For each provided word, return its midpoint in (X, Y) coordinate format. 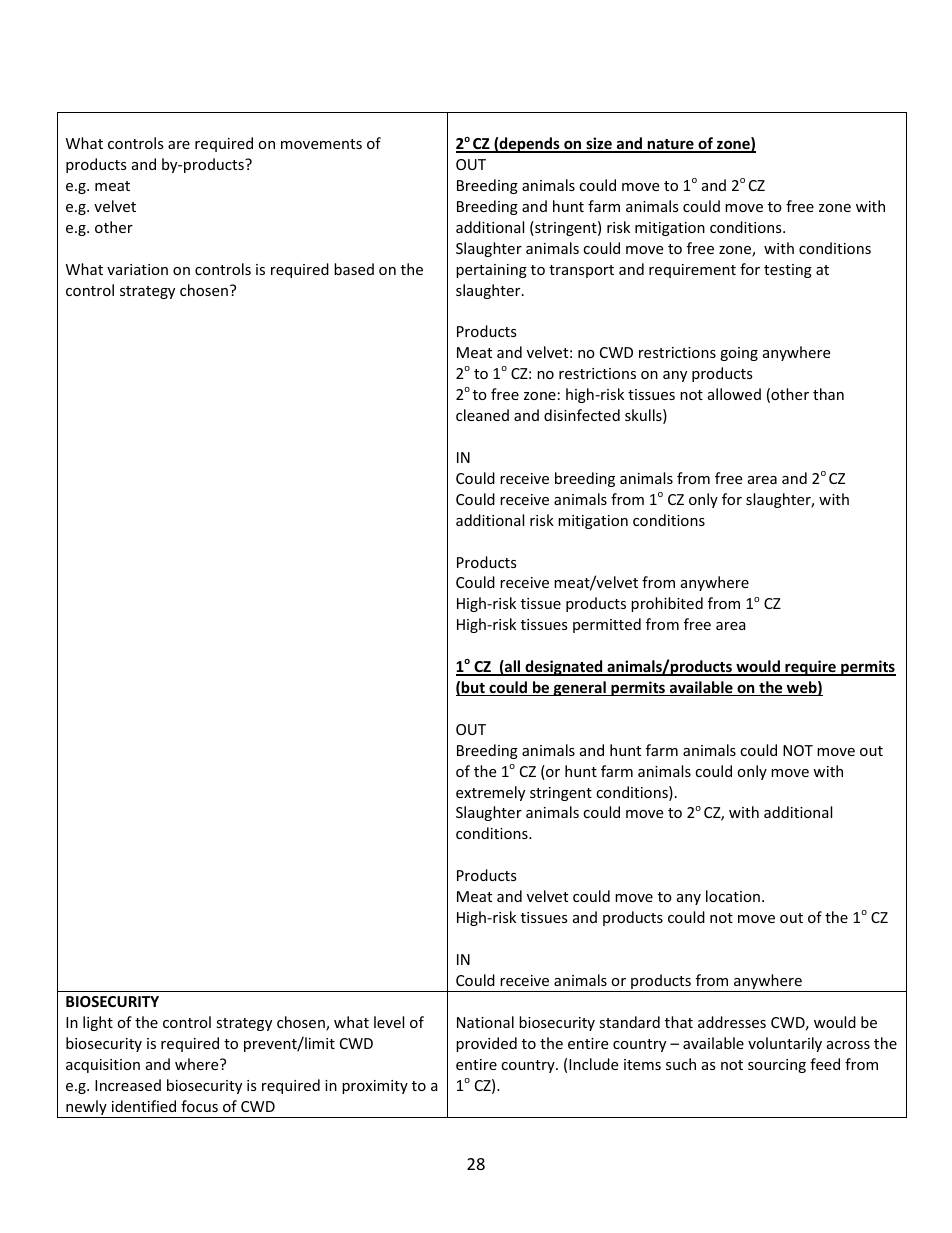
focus (199, 1106)
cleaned (482, 415)
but (473, 688)
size (599, 145)
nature (670, 146)
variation (137, 269)
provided (486, 1044)
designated (564, 668)
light (98, 1023)
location (733, 896)
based (354, 269)
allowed (734, 394)
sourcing (777, 1066)
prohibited (667, 604)
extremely (490, 793)
